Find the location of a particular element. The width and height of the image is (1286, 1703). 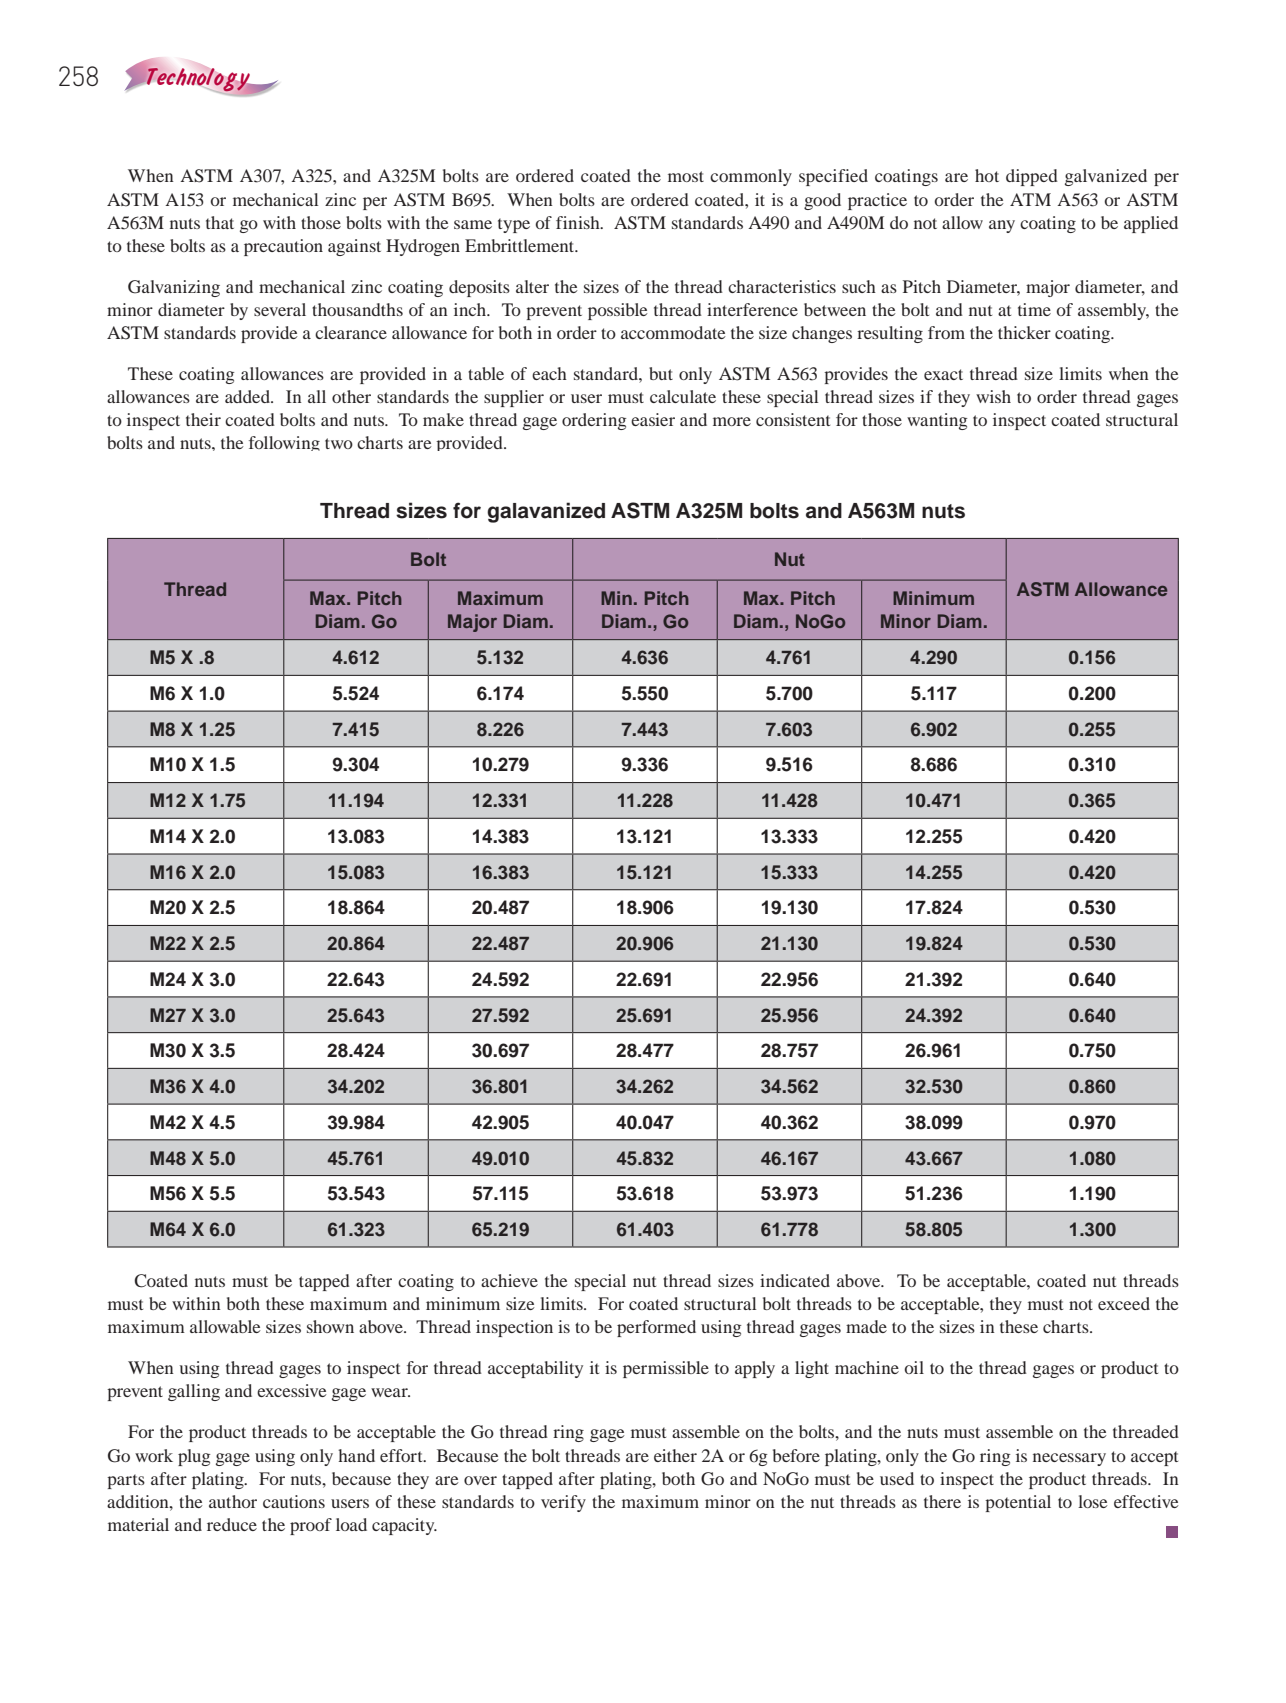

finish is located at coordinates (579, 222).
